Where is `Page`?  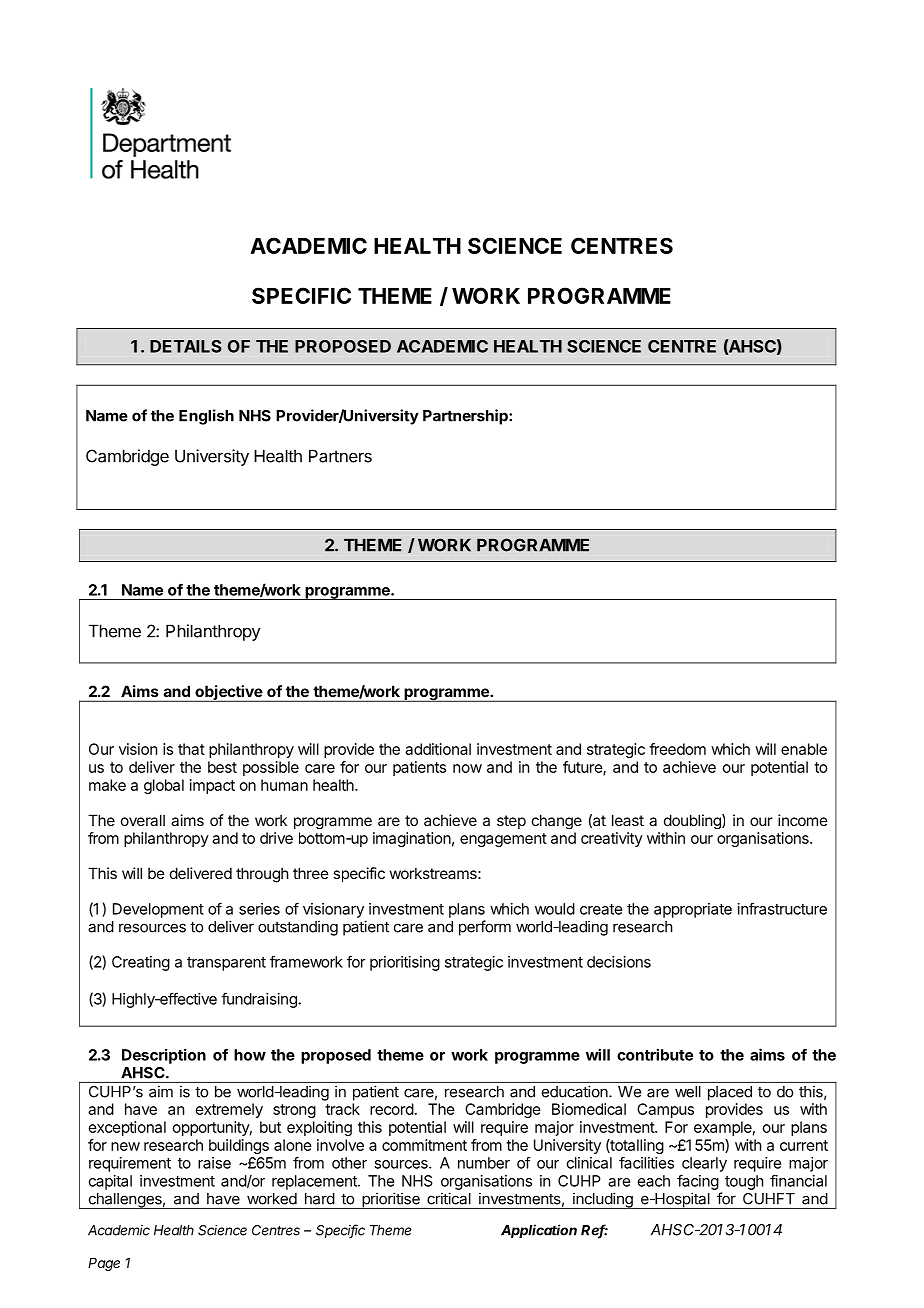
Page is located at coordinates (104, 1264).
